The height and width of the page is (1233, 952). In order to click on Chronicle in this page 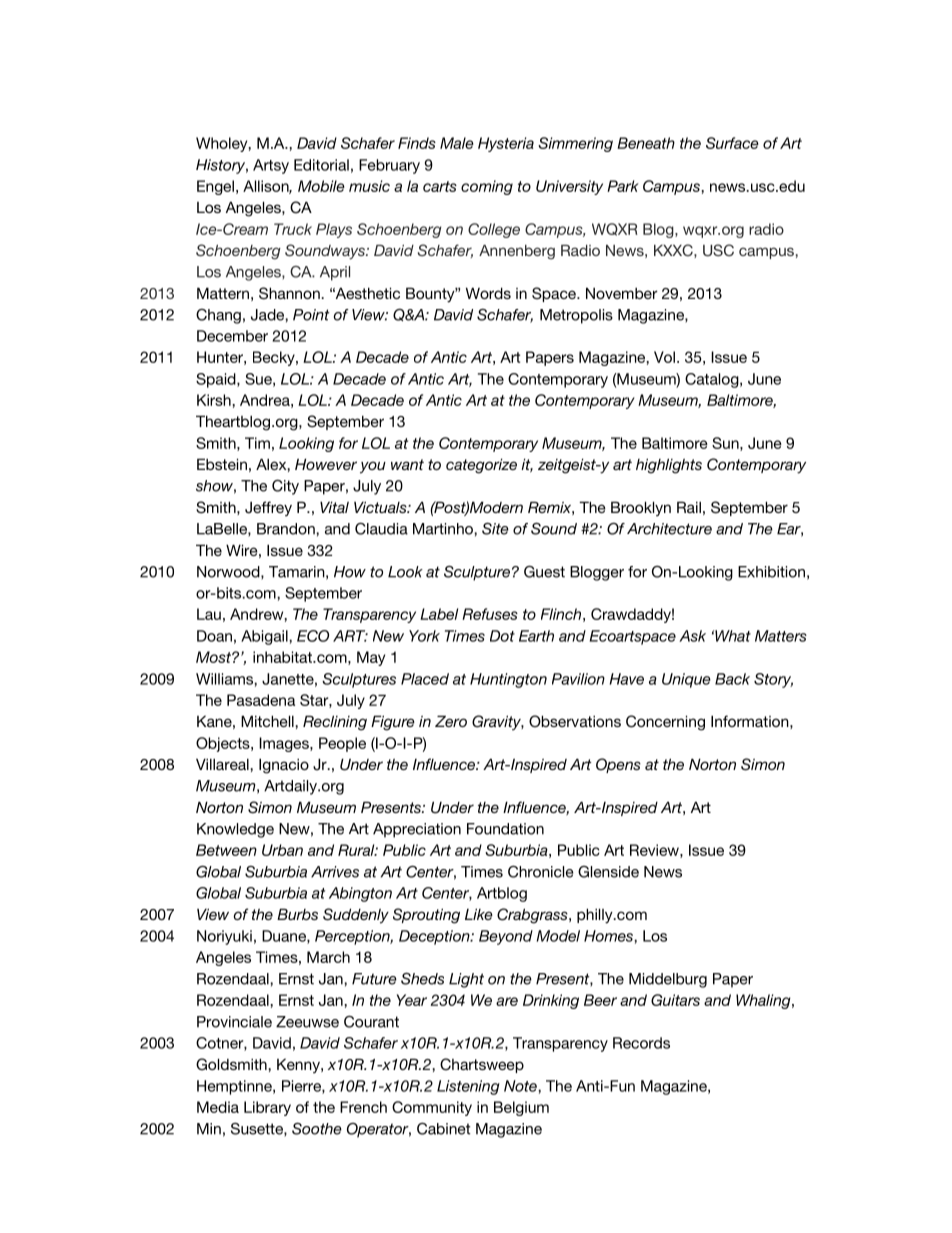, I will do `click(541, 872)`.
